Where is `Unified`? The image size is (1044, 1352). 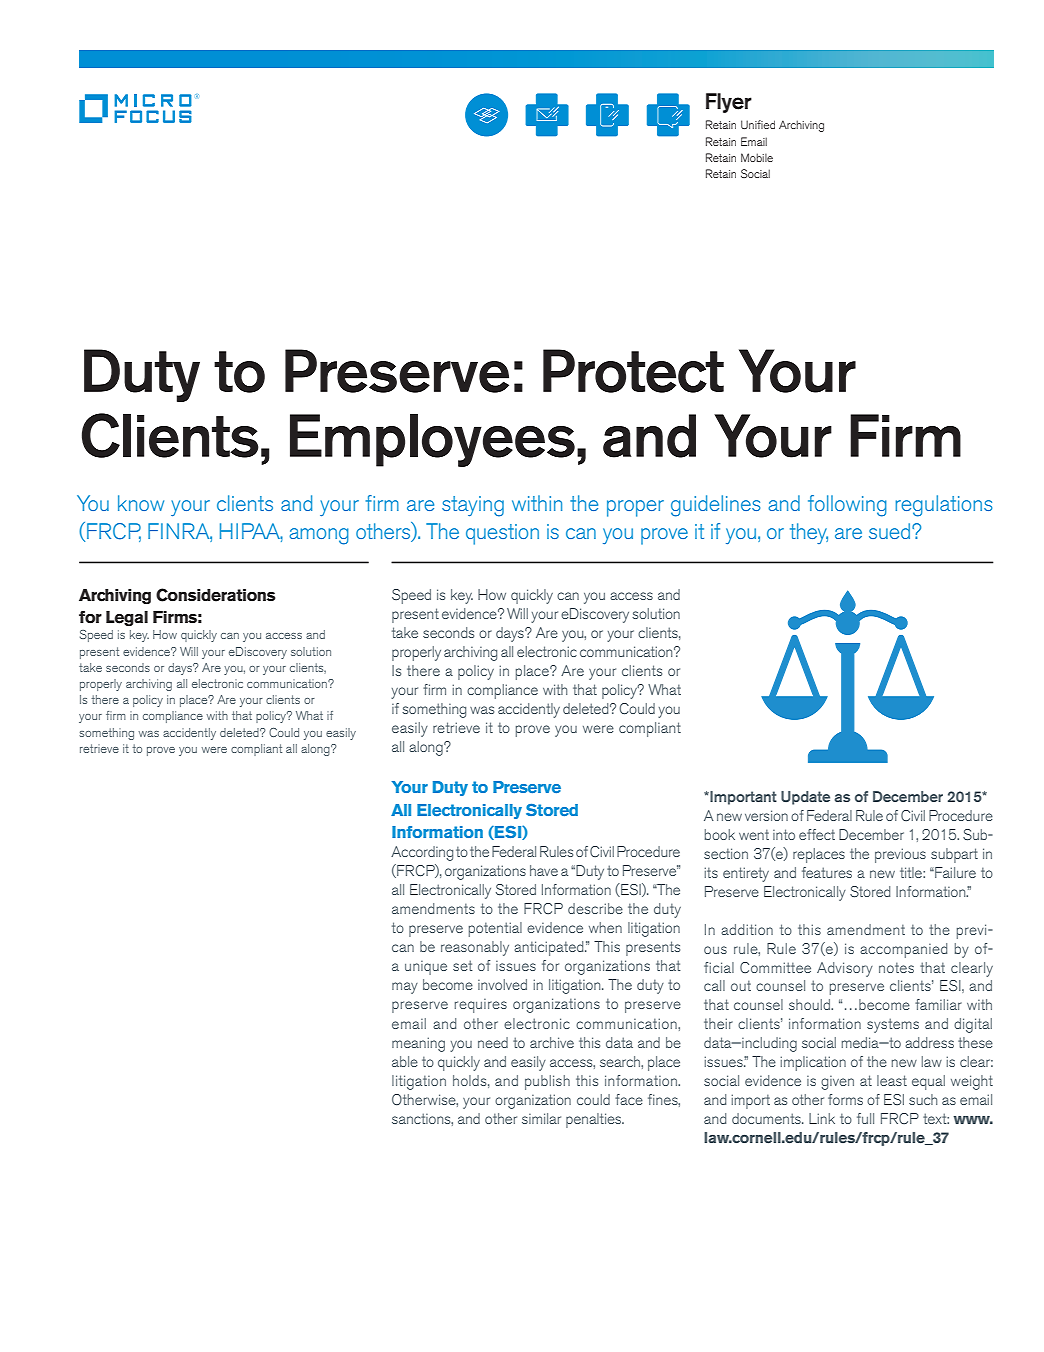
Unified is located at coordinates (758, 124).
